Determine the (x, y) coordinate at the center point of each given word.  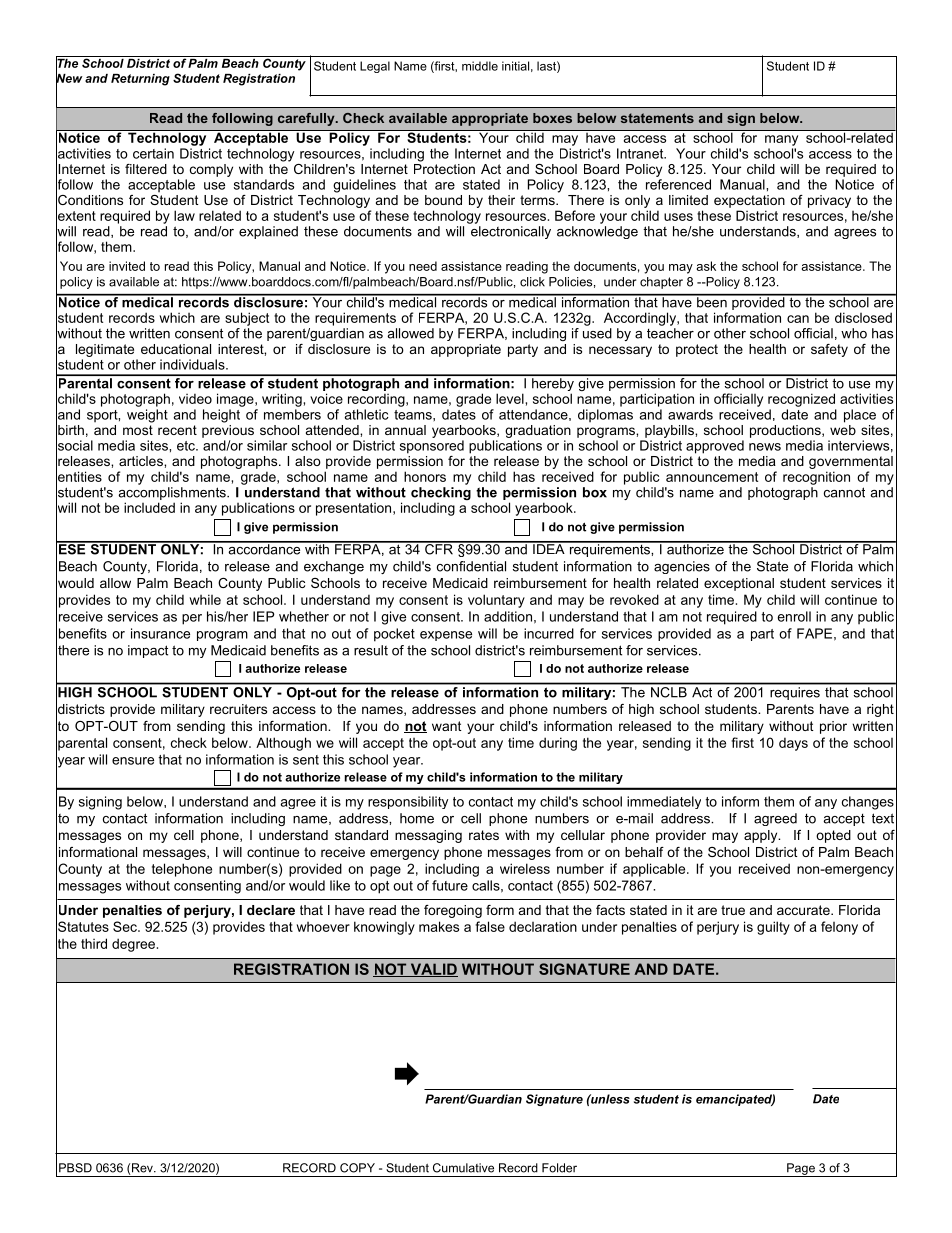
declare (271, 910)
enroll (794, 616)
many (781, 140)
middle (480, 66)
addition (508, 616)
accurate (804, 910)
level (510, 398)
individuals (193, 364)
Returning (140, 80)
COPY (357, 1168)
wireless (525, 868)
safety (829, 350)
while (205, 599)
